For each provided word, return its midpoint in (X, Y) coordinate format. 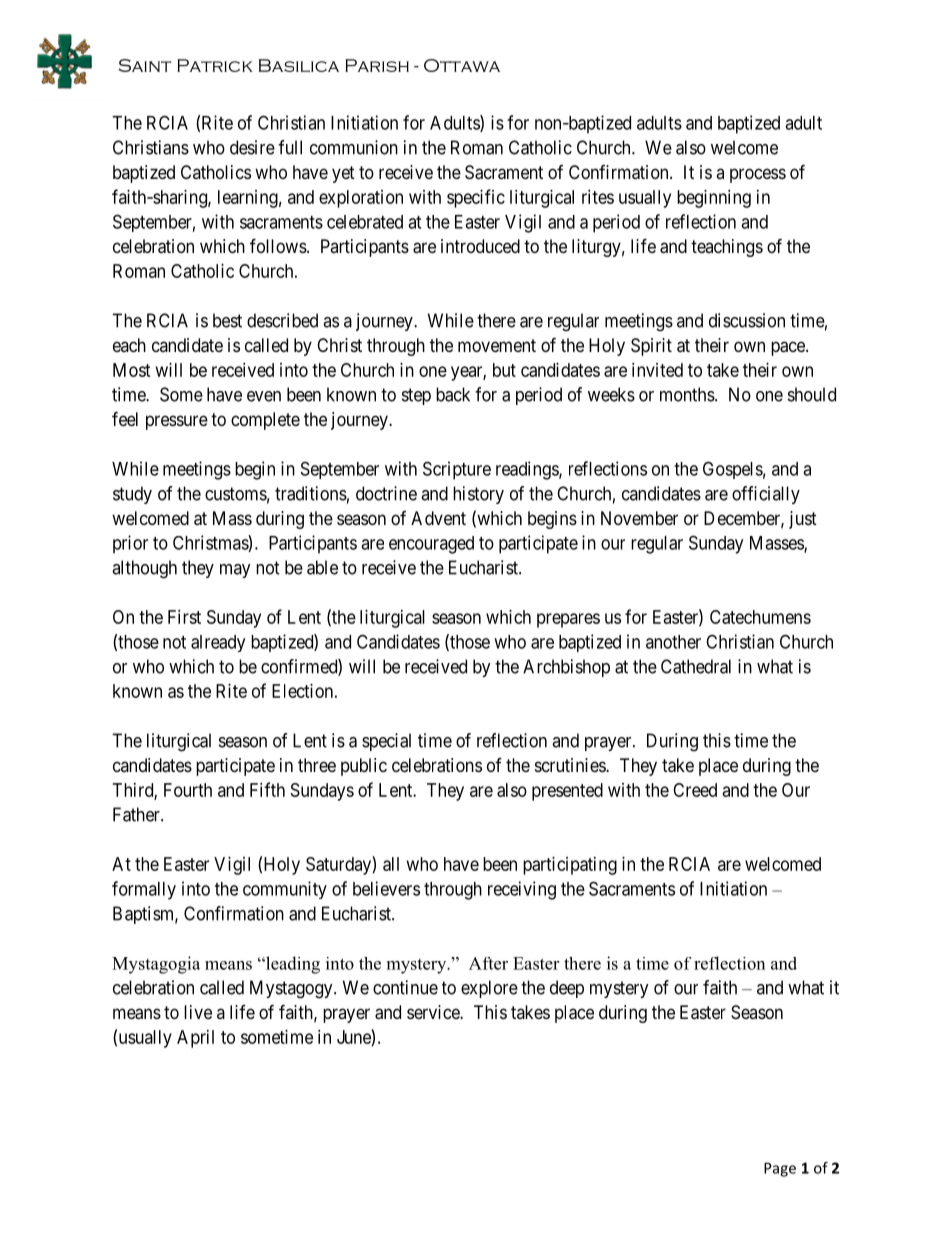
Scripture (457, 470)
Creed (695, 790)
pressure (177, 422)
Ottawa (462, 65)
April (195, 1039)
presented (567, 792)
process (758, 175)
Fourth (188, 790)
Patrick (215, 65)
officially (766, 495)
